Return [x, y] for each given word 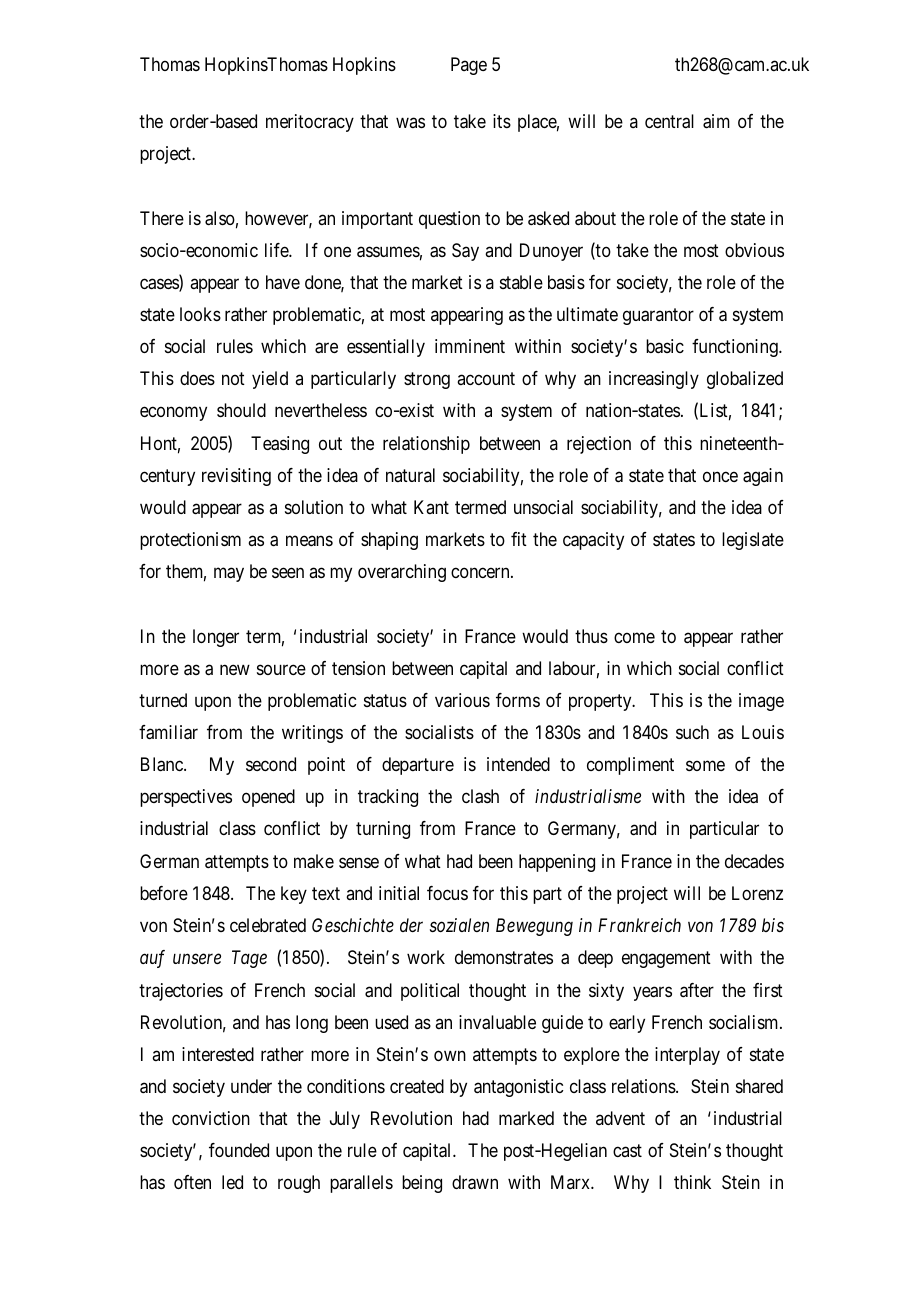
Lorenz [757, 893]
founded [239, 1150]
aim [716, 121]
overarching [402, 573]
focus [447, 893]
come [634, 637]
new [235, 669]
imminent [470, 346]
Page [469, 66]
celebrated [268, 925]
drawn [475, 1182]
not [233, 379]
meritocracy [310, 123]
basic [665, 346]
